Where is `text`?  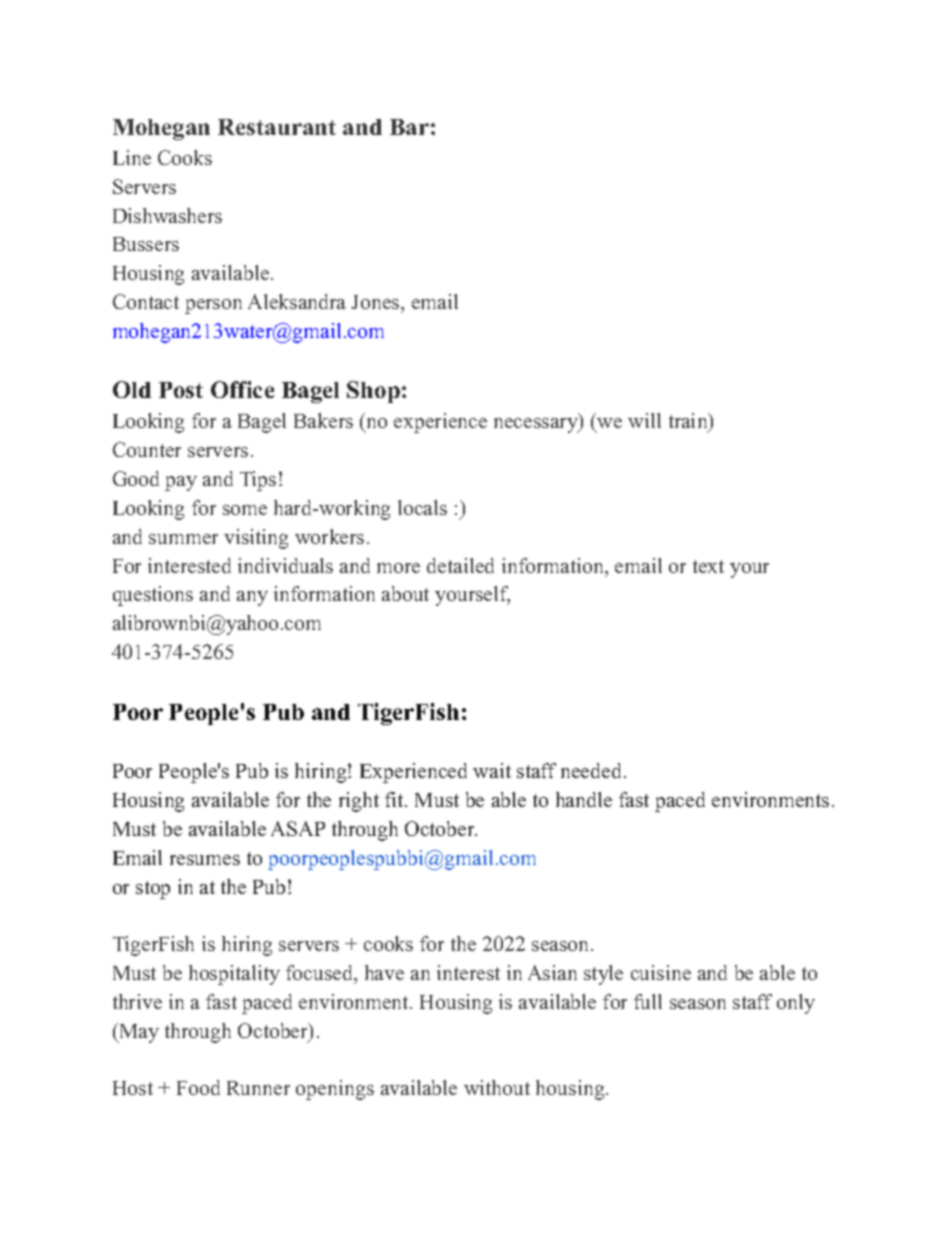
text is located at coordinates (708, 566).
